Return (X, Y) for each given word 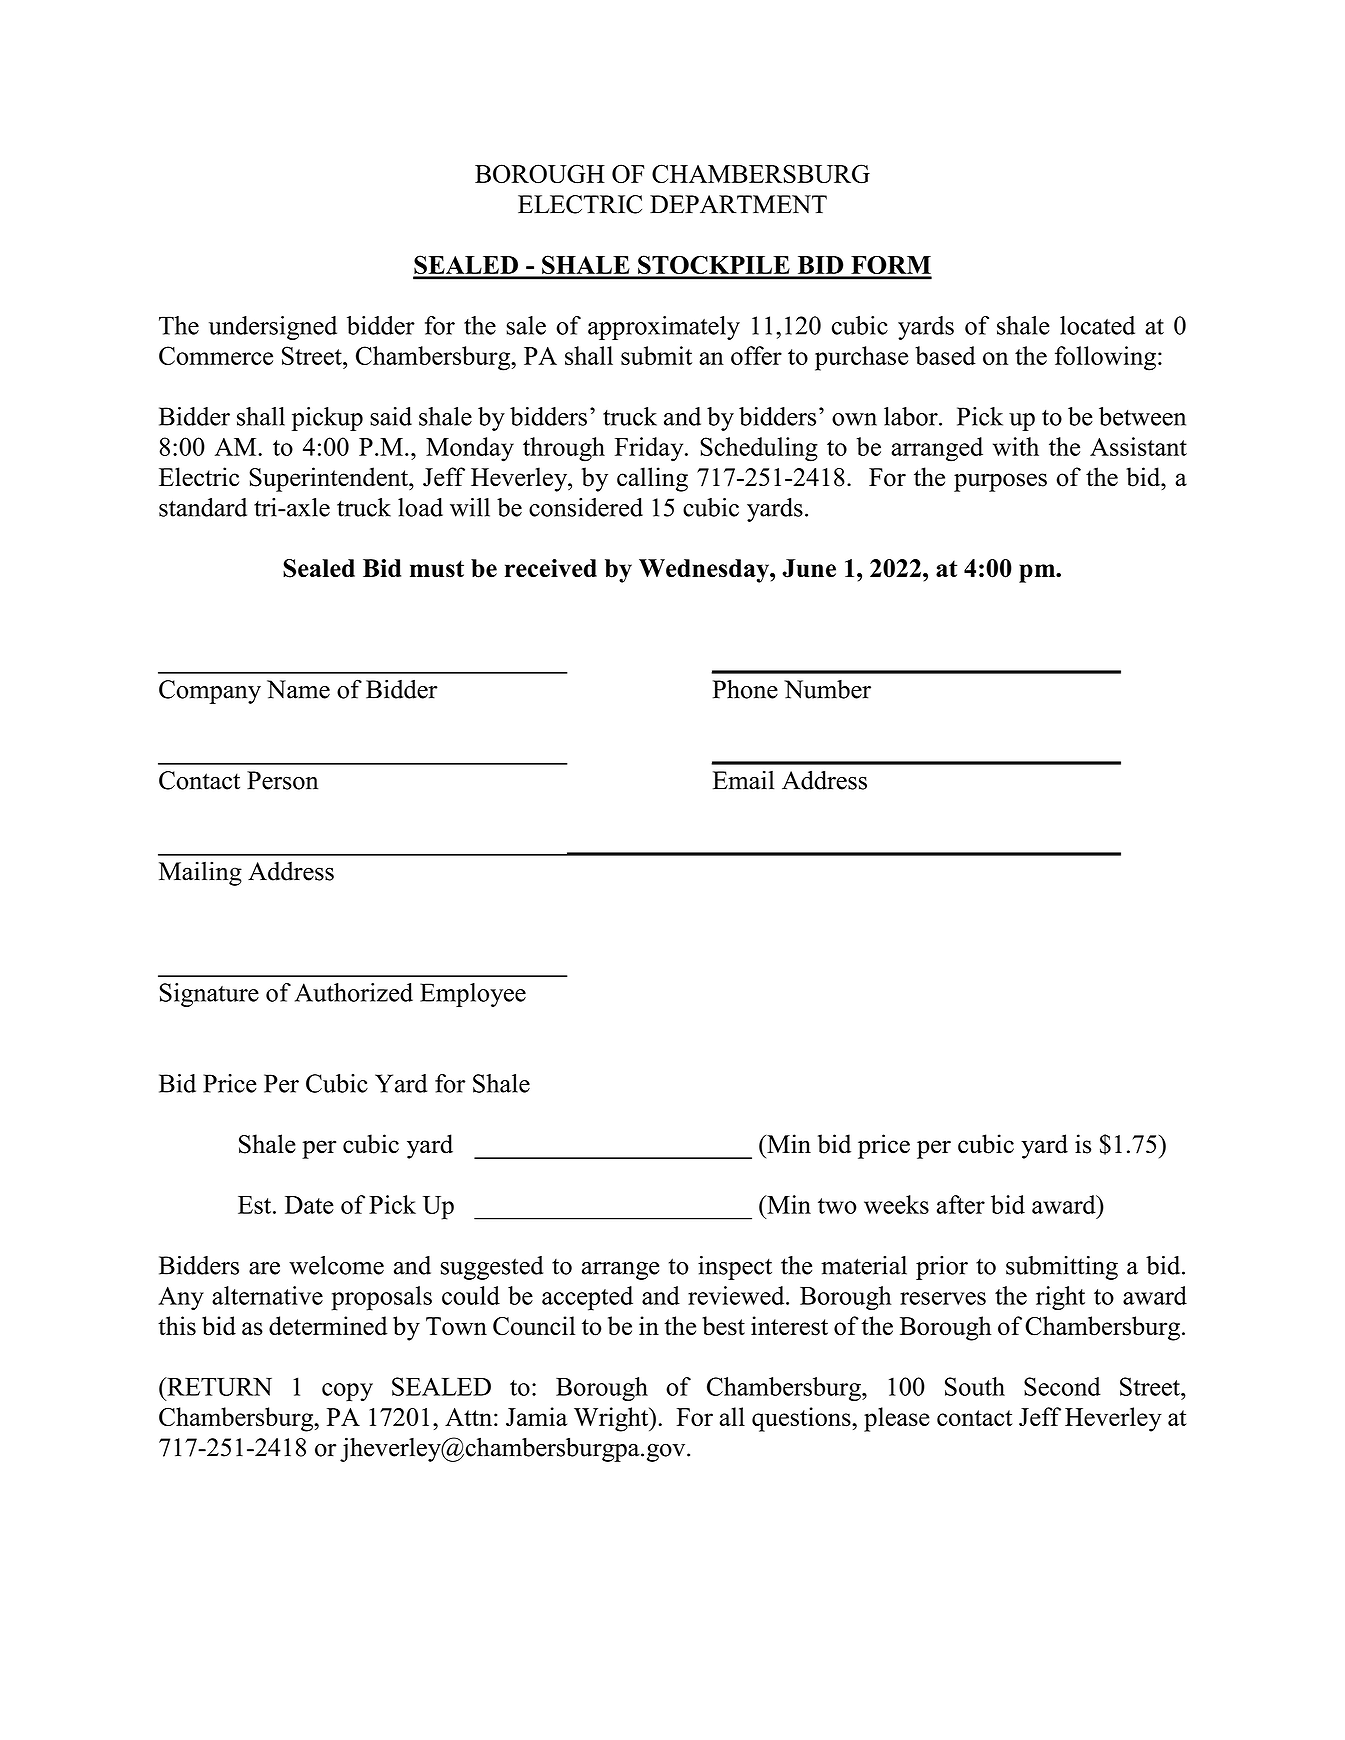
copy (347, 1392)
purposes (1000, 482)
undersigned (273, 328)
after (961, 1204)
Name (298, 689)
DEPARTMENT (738, 204)
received (551, 568)
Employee (473, 995)
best (723, 1326)
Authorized (354, 992)
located (1097, 325)
